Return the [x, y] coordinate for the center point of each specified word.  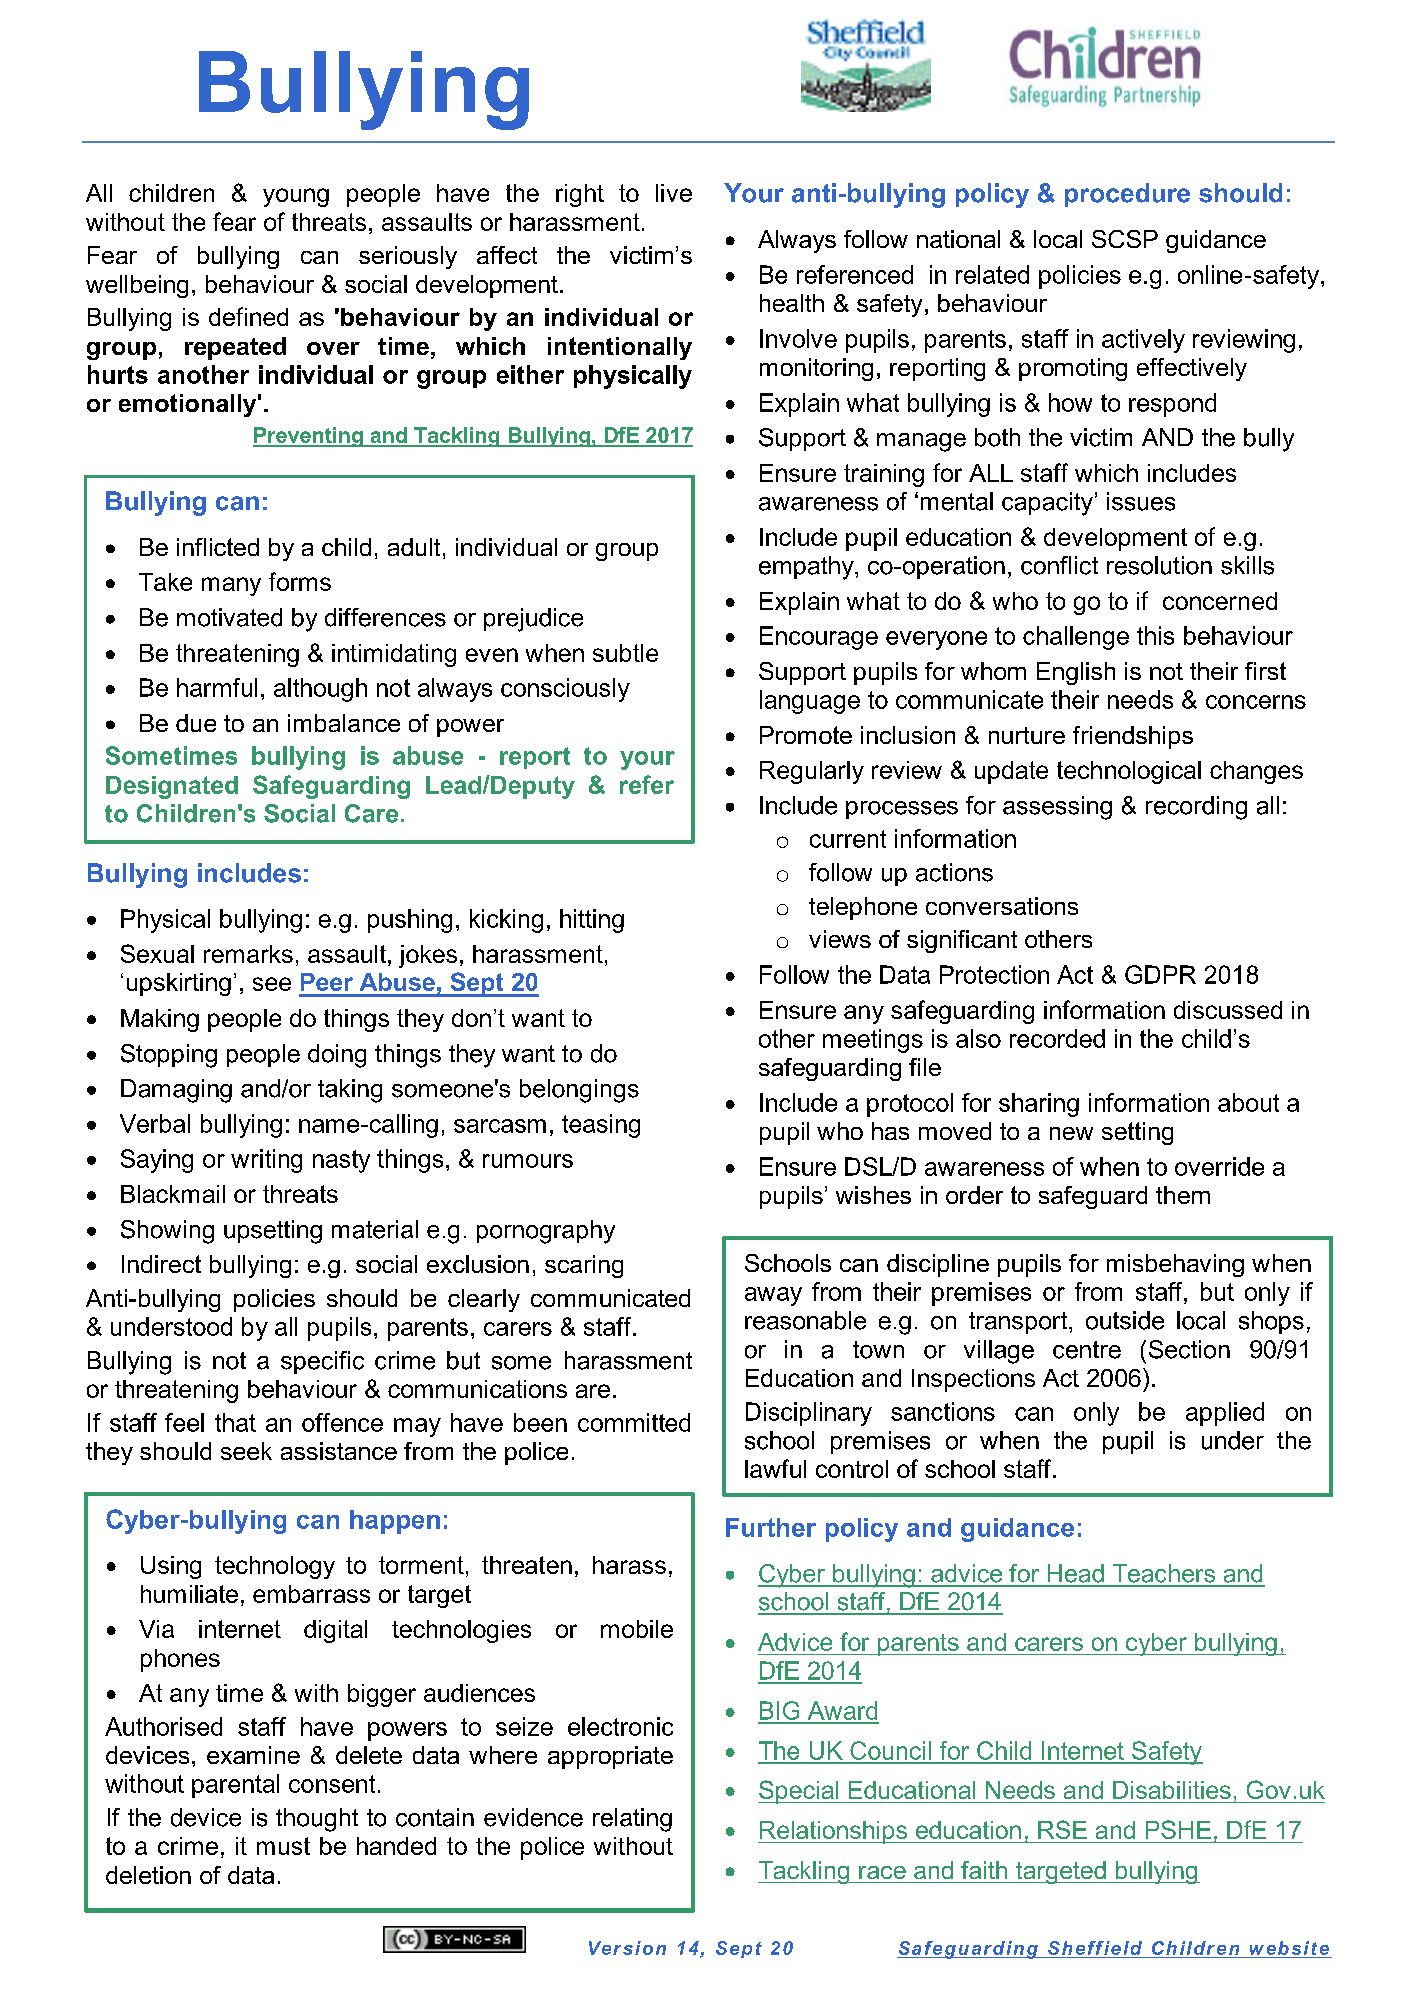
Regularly [812, 772]
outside [1125, 1320]
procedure [1127, 195]
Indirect [161, 1264]
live [674, 193]
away [773, 1296]
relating [632, 1820]
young [296, 197]
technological [1129, 772]
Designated [172, 787]
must [283, 1846]
